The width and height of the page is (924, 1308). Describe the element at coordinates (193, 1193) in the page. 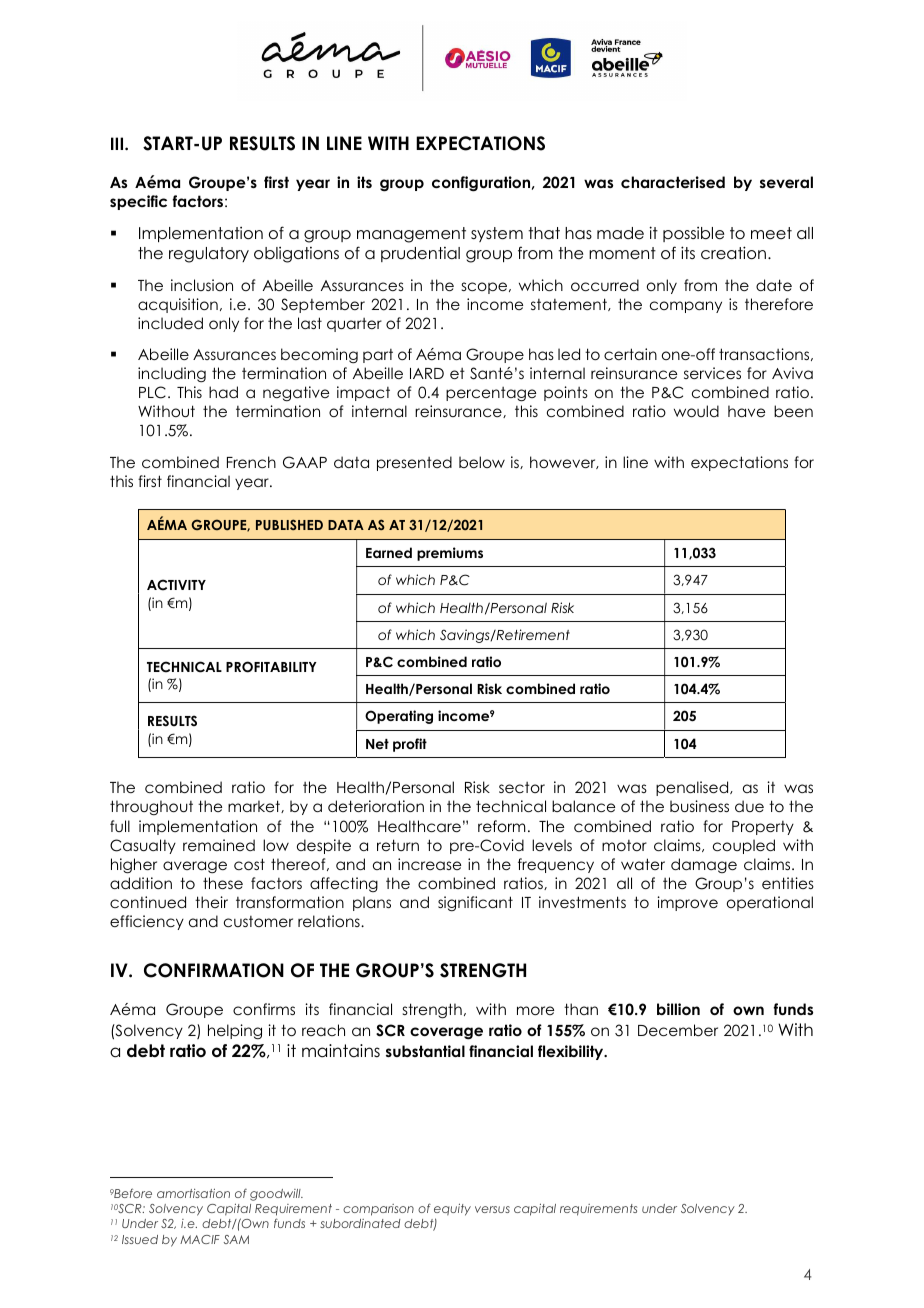

I see `amortisation` at that location.
